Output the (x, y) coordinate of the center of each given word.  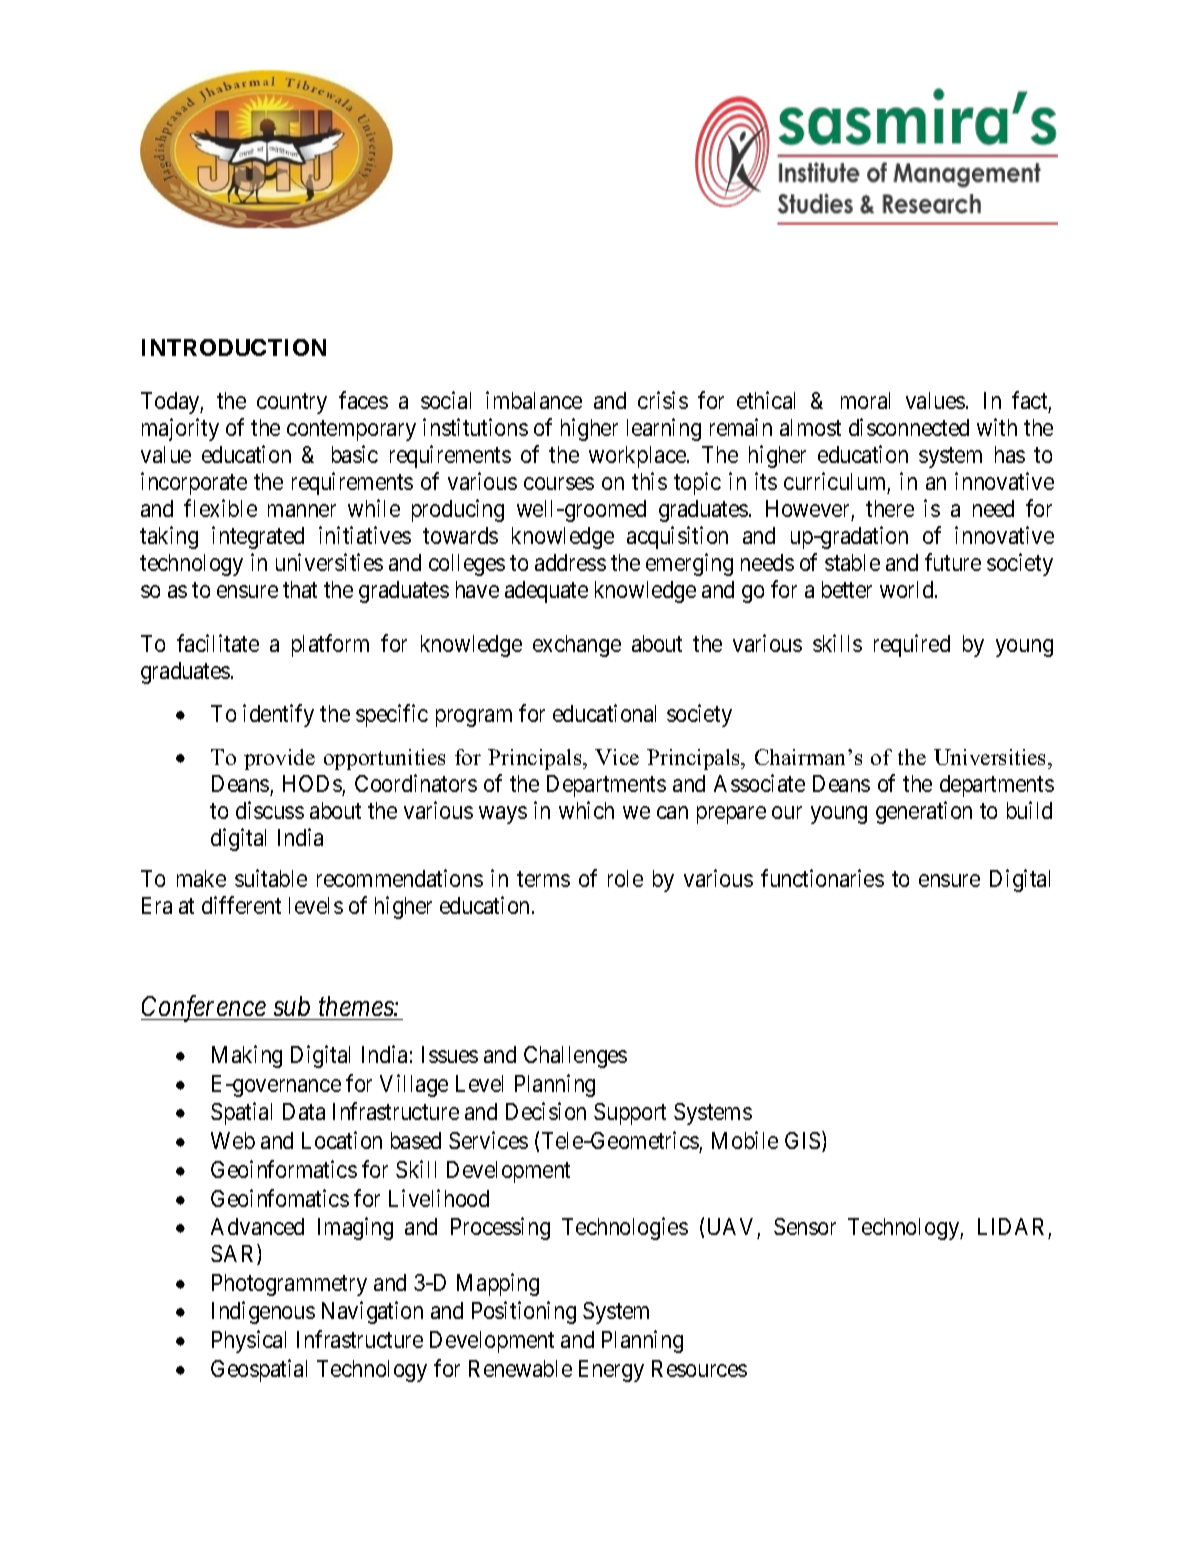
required (912, 645)
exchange (577, 646)
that (300, 589)
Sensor (805, 1226)
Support (630, 1114)
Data (304, 1111)
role (625, 878)
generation (924, 812)
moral (865, 400)
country (292, 404)
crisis (663, 400)
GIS (802, 1140)
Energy (611, 1371)
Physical (249, 1341)
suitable (271, 878)
